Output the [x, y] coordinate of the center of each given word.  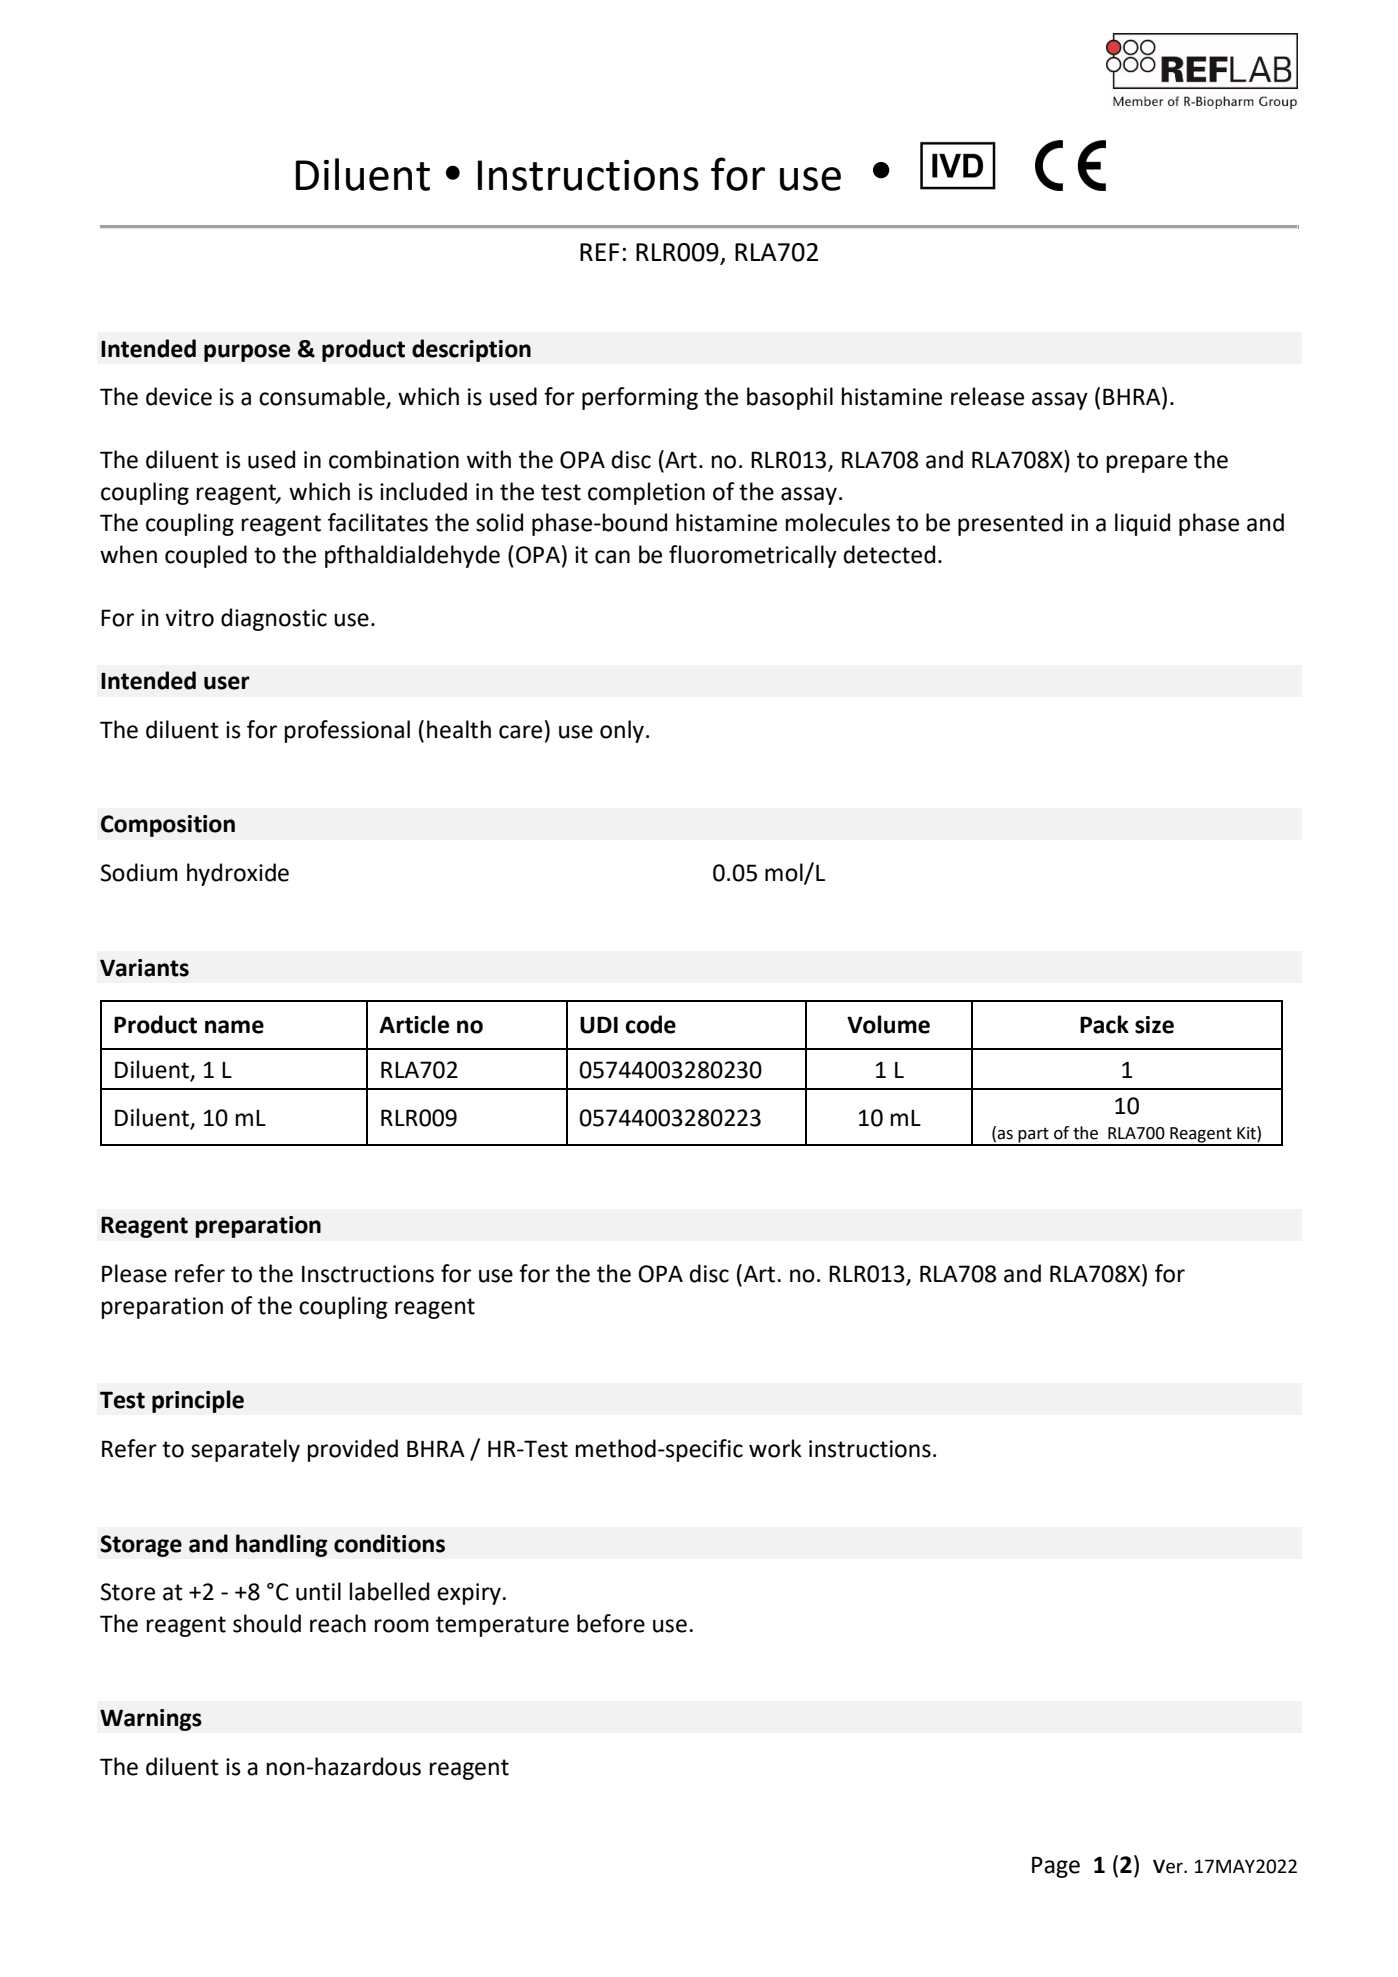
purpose [247, 353]
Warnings [151, 1720]
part [1034, 1136]
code [650, 1024]
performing [640, 398]
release [987, 396]
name [234, 1027]
